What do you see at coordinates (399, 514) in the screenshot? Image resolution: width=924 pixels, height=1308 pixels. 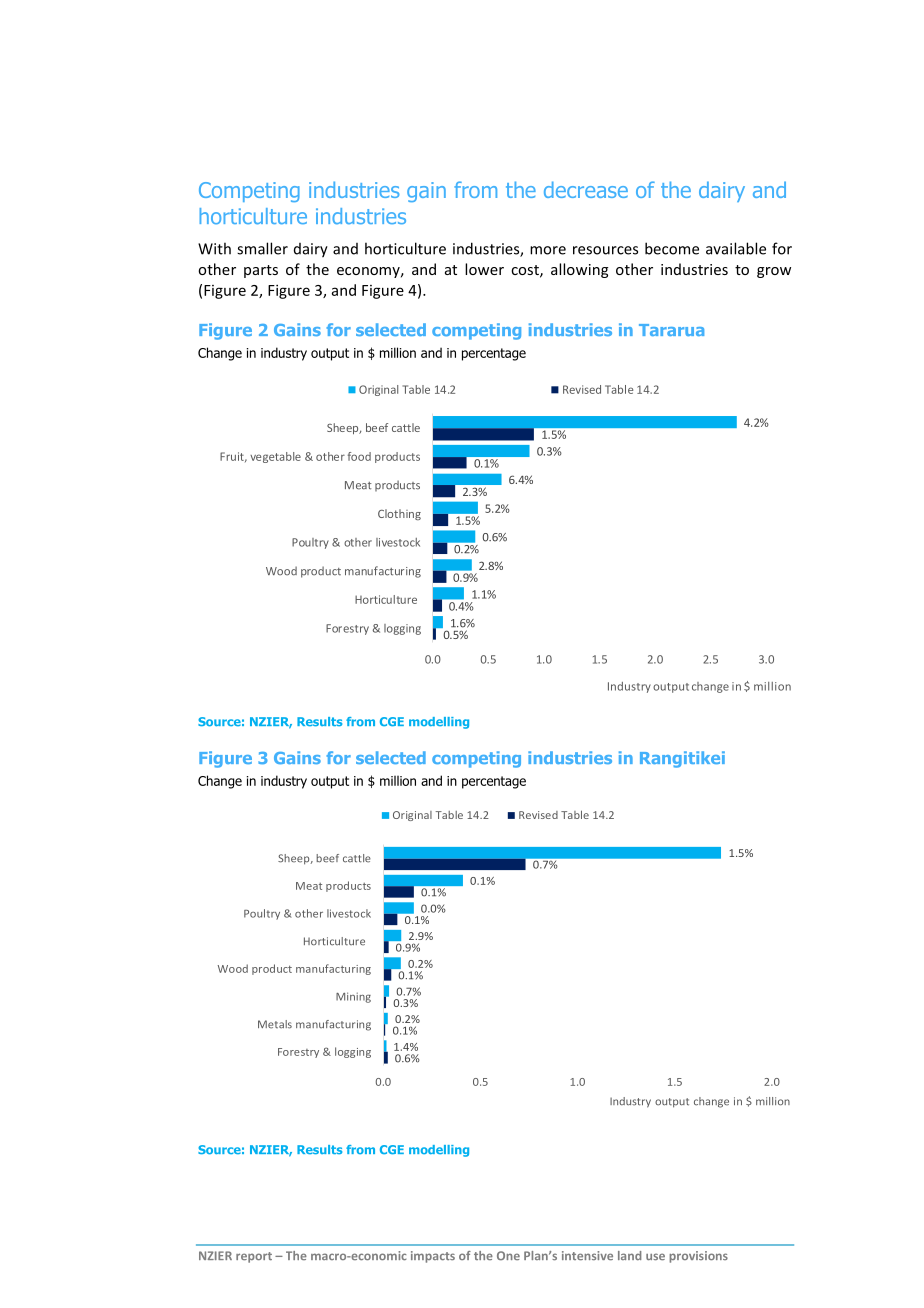 I see `Clothing` at bounding box center [399, 514].
